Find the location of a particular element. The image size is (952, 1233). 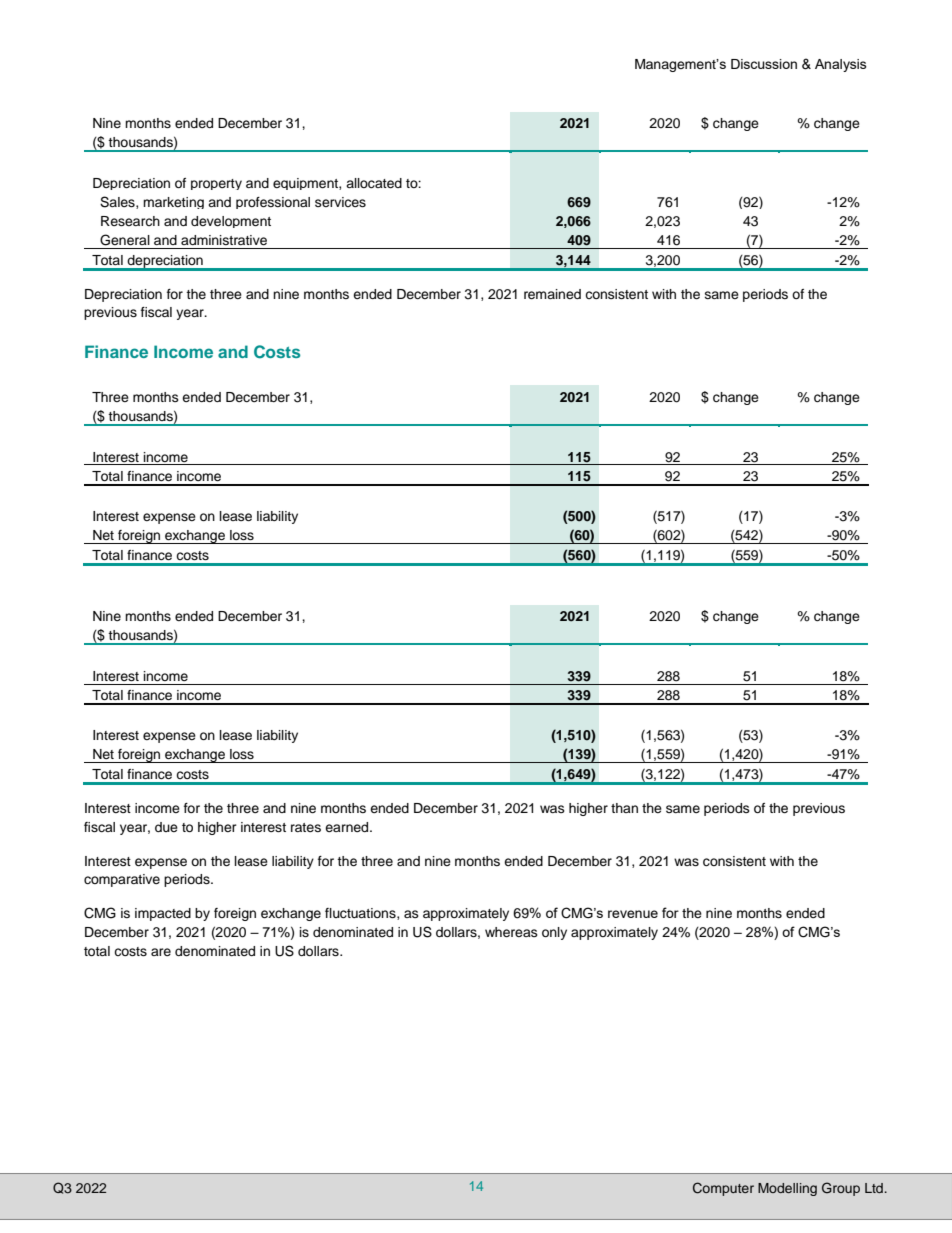

Computer is located at coordinates (723, 1189).
